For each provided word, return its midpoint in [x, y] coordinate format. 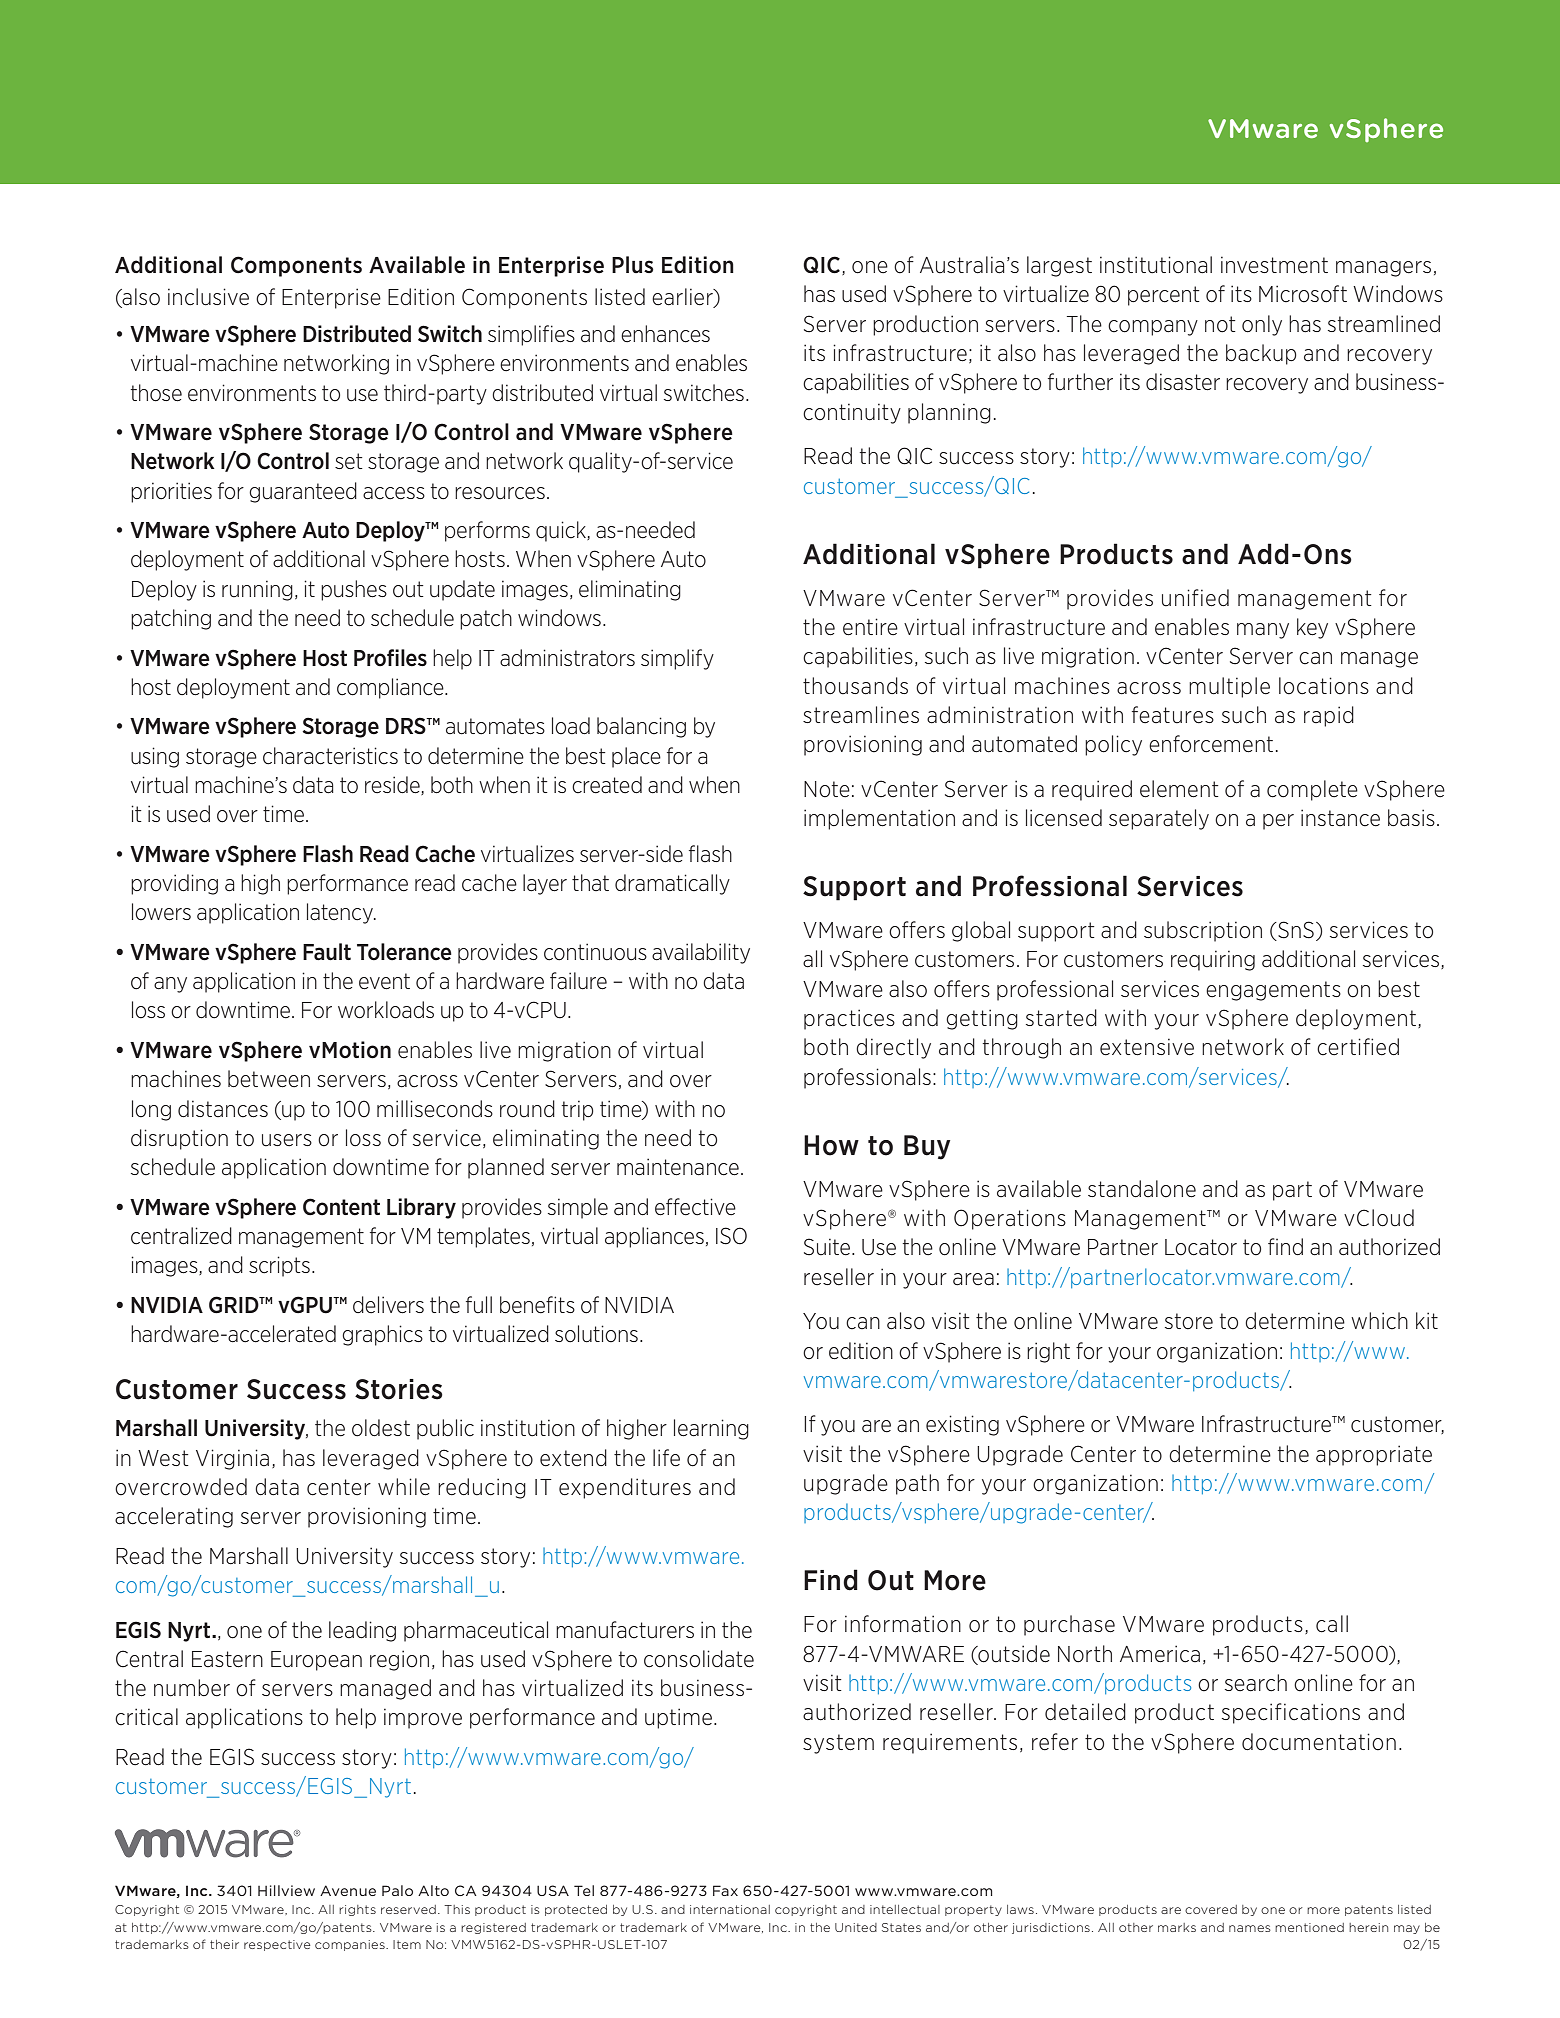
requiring [1213, 960]
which [1379, 1321]
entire [870, 627]
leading [362, 1631]
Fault [327, 952]
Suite [828, 1247]
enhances [665, 334]
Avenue [348, 1890]
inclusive [208, 297]
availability [701, 953]
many [1263, 631]
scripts [279, 1266]
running [257, 590]
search [1256, 1683]
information [903, 1624]
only [1262, 325]
